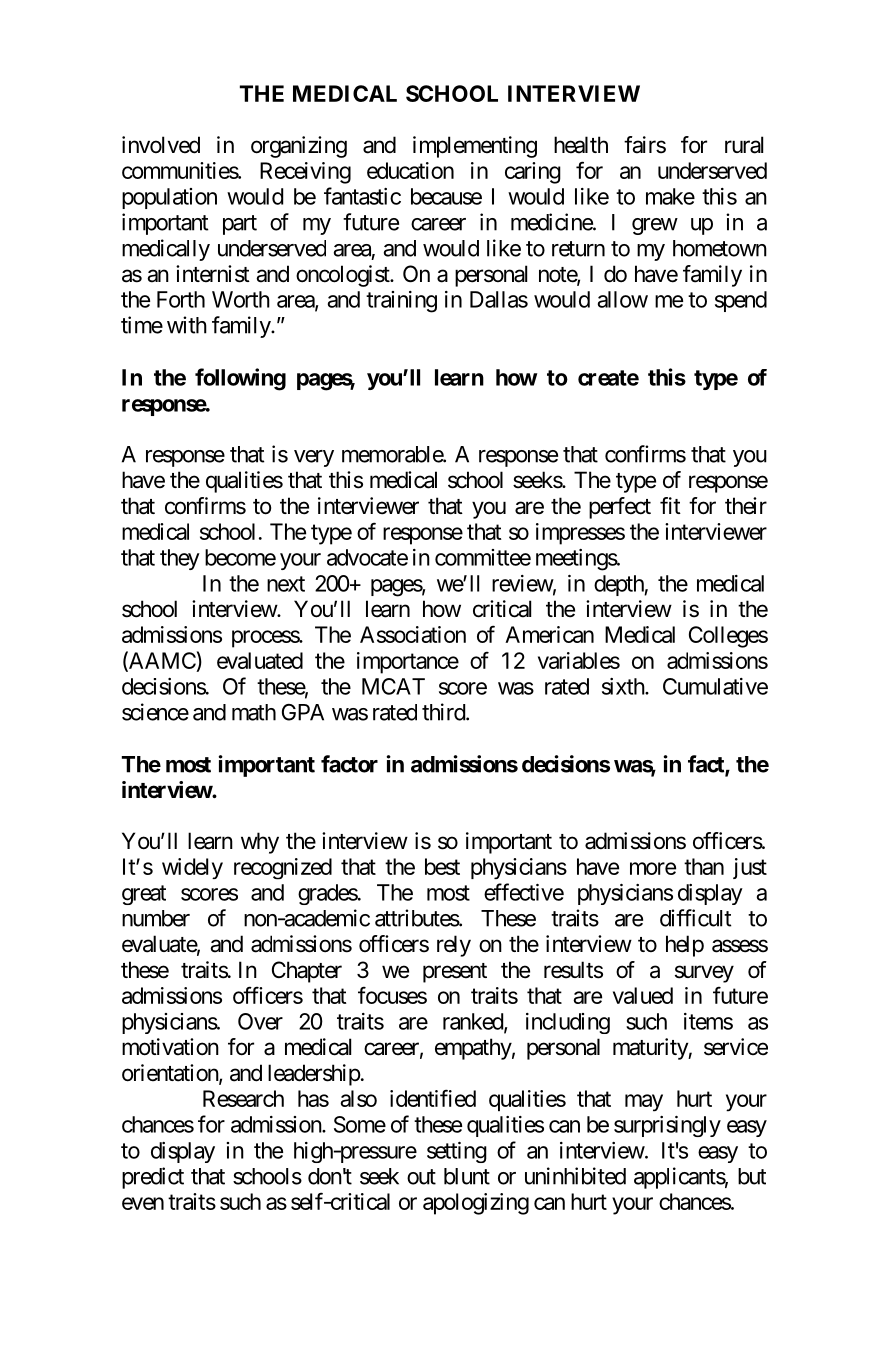  Describe the element at coordinates (442, 866) in the screenshot. I see `best` at that location.
